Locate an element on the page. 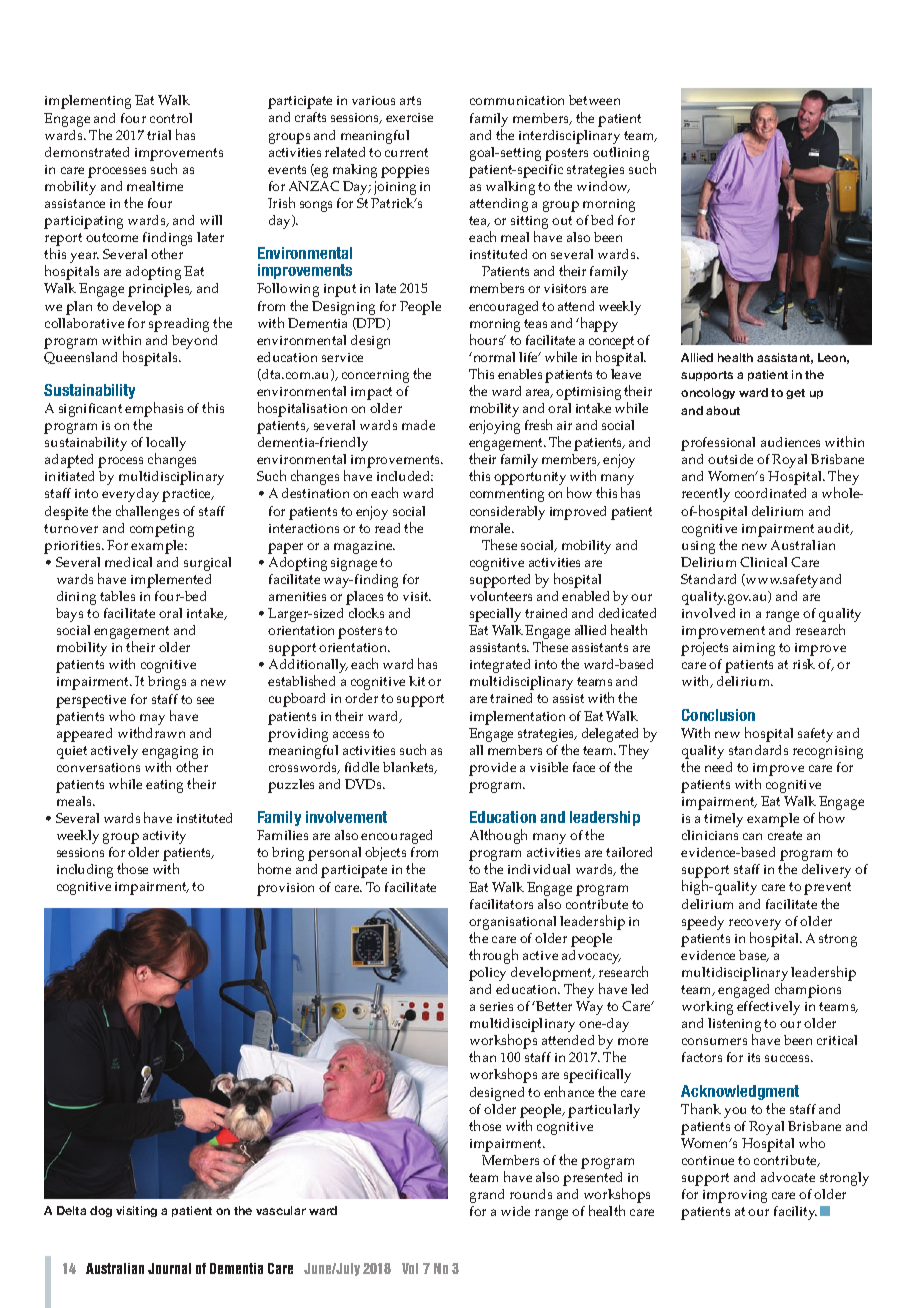  outlining is located at coordinates (622, 155).
